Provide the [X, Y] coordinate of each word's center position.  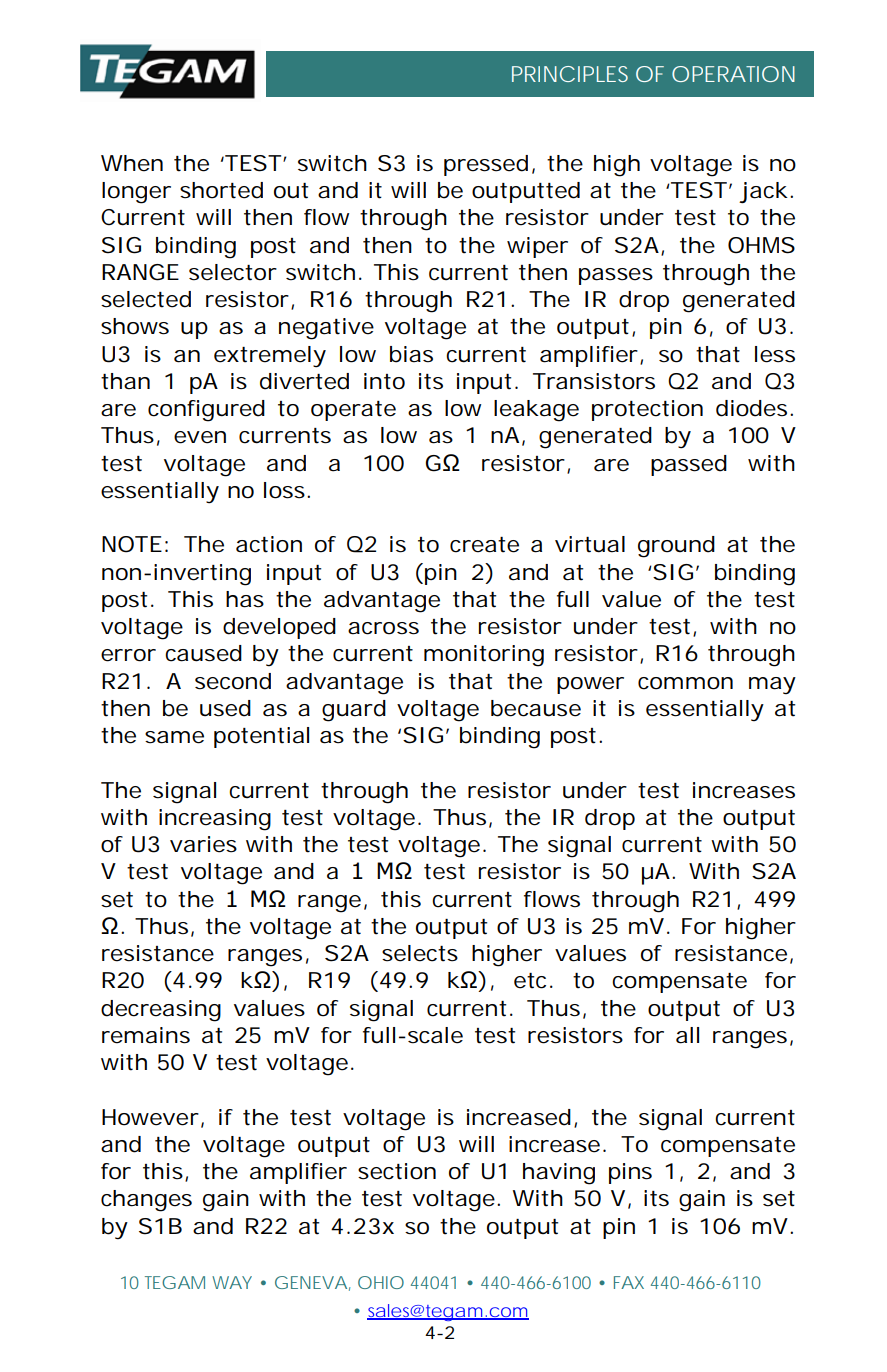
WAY [232, 1282]
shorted [221, 190]
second [233, 681]
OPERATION [733, 74]
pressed [486, 165]
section [397, 1171]
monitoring [484, 656]
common [685, 683]
